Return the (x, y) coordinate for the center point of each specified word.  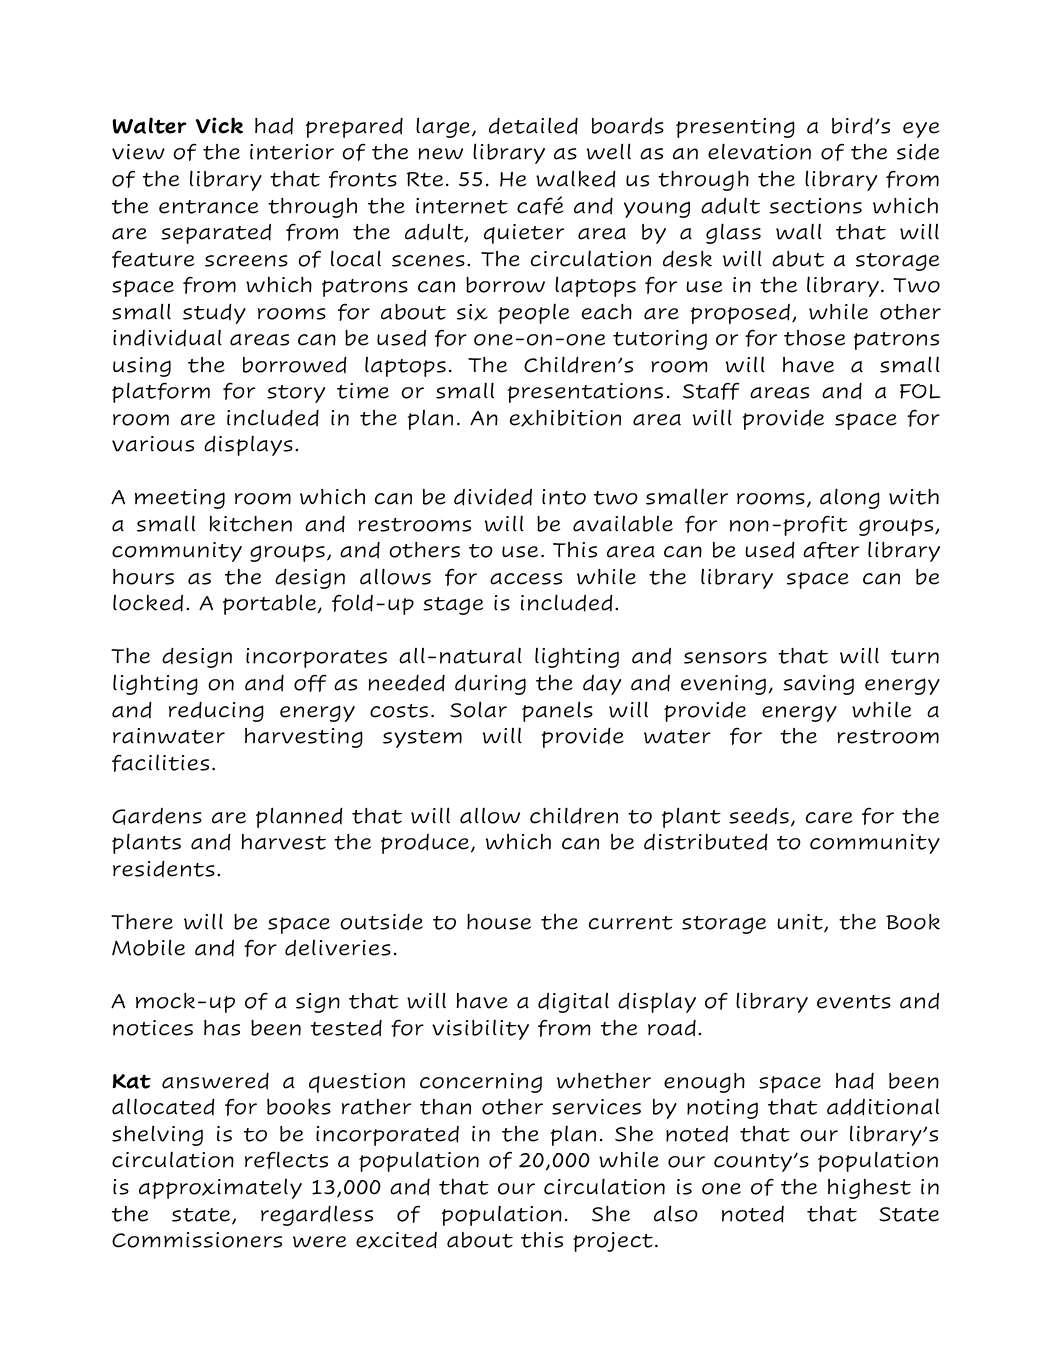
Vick (219, 125)
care (829, 818)
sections (816, 206)
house (499, 922)
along (850, 498)
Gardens (157, 816)
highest (869, 1189)
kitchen (250, 523)
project (614, 1242)
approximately (220, 1189)
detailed (533, 126)
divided (493, 497)
